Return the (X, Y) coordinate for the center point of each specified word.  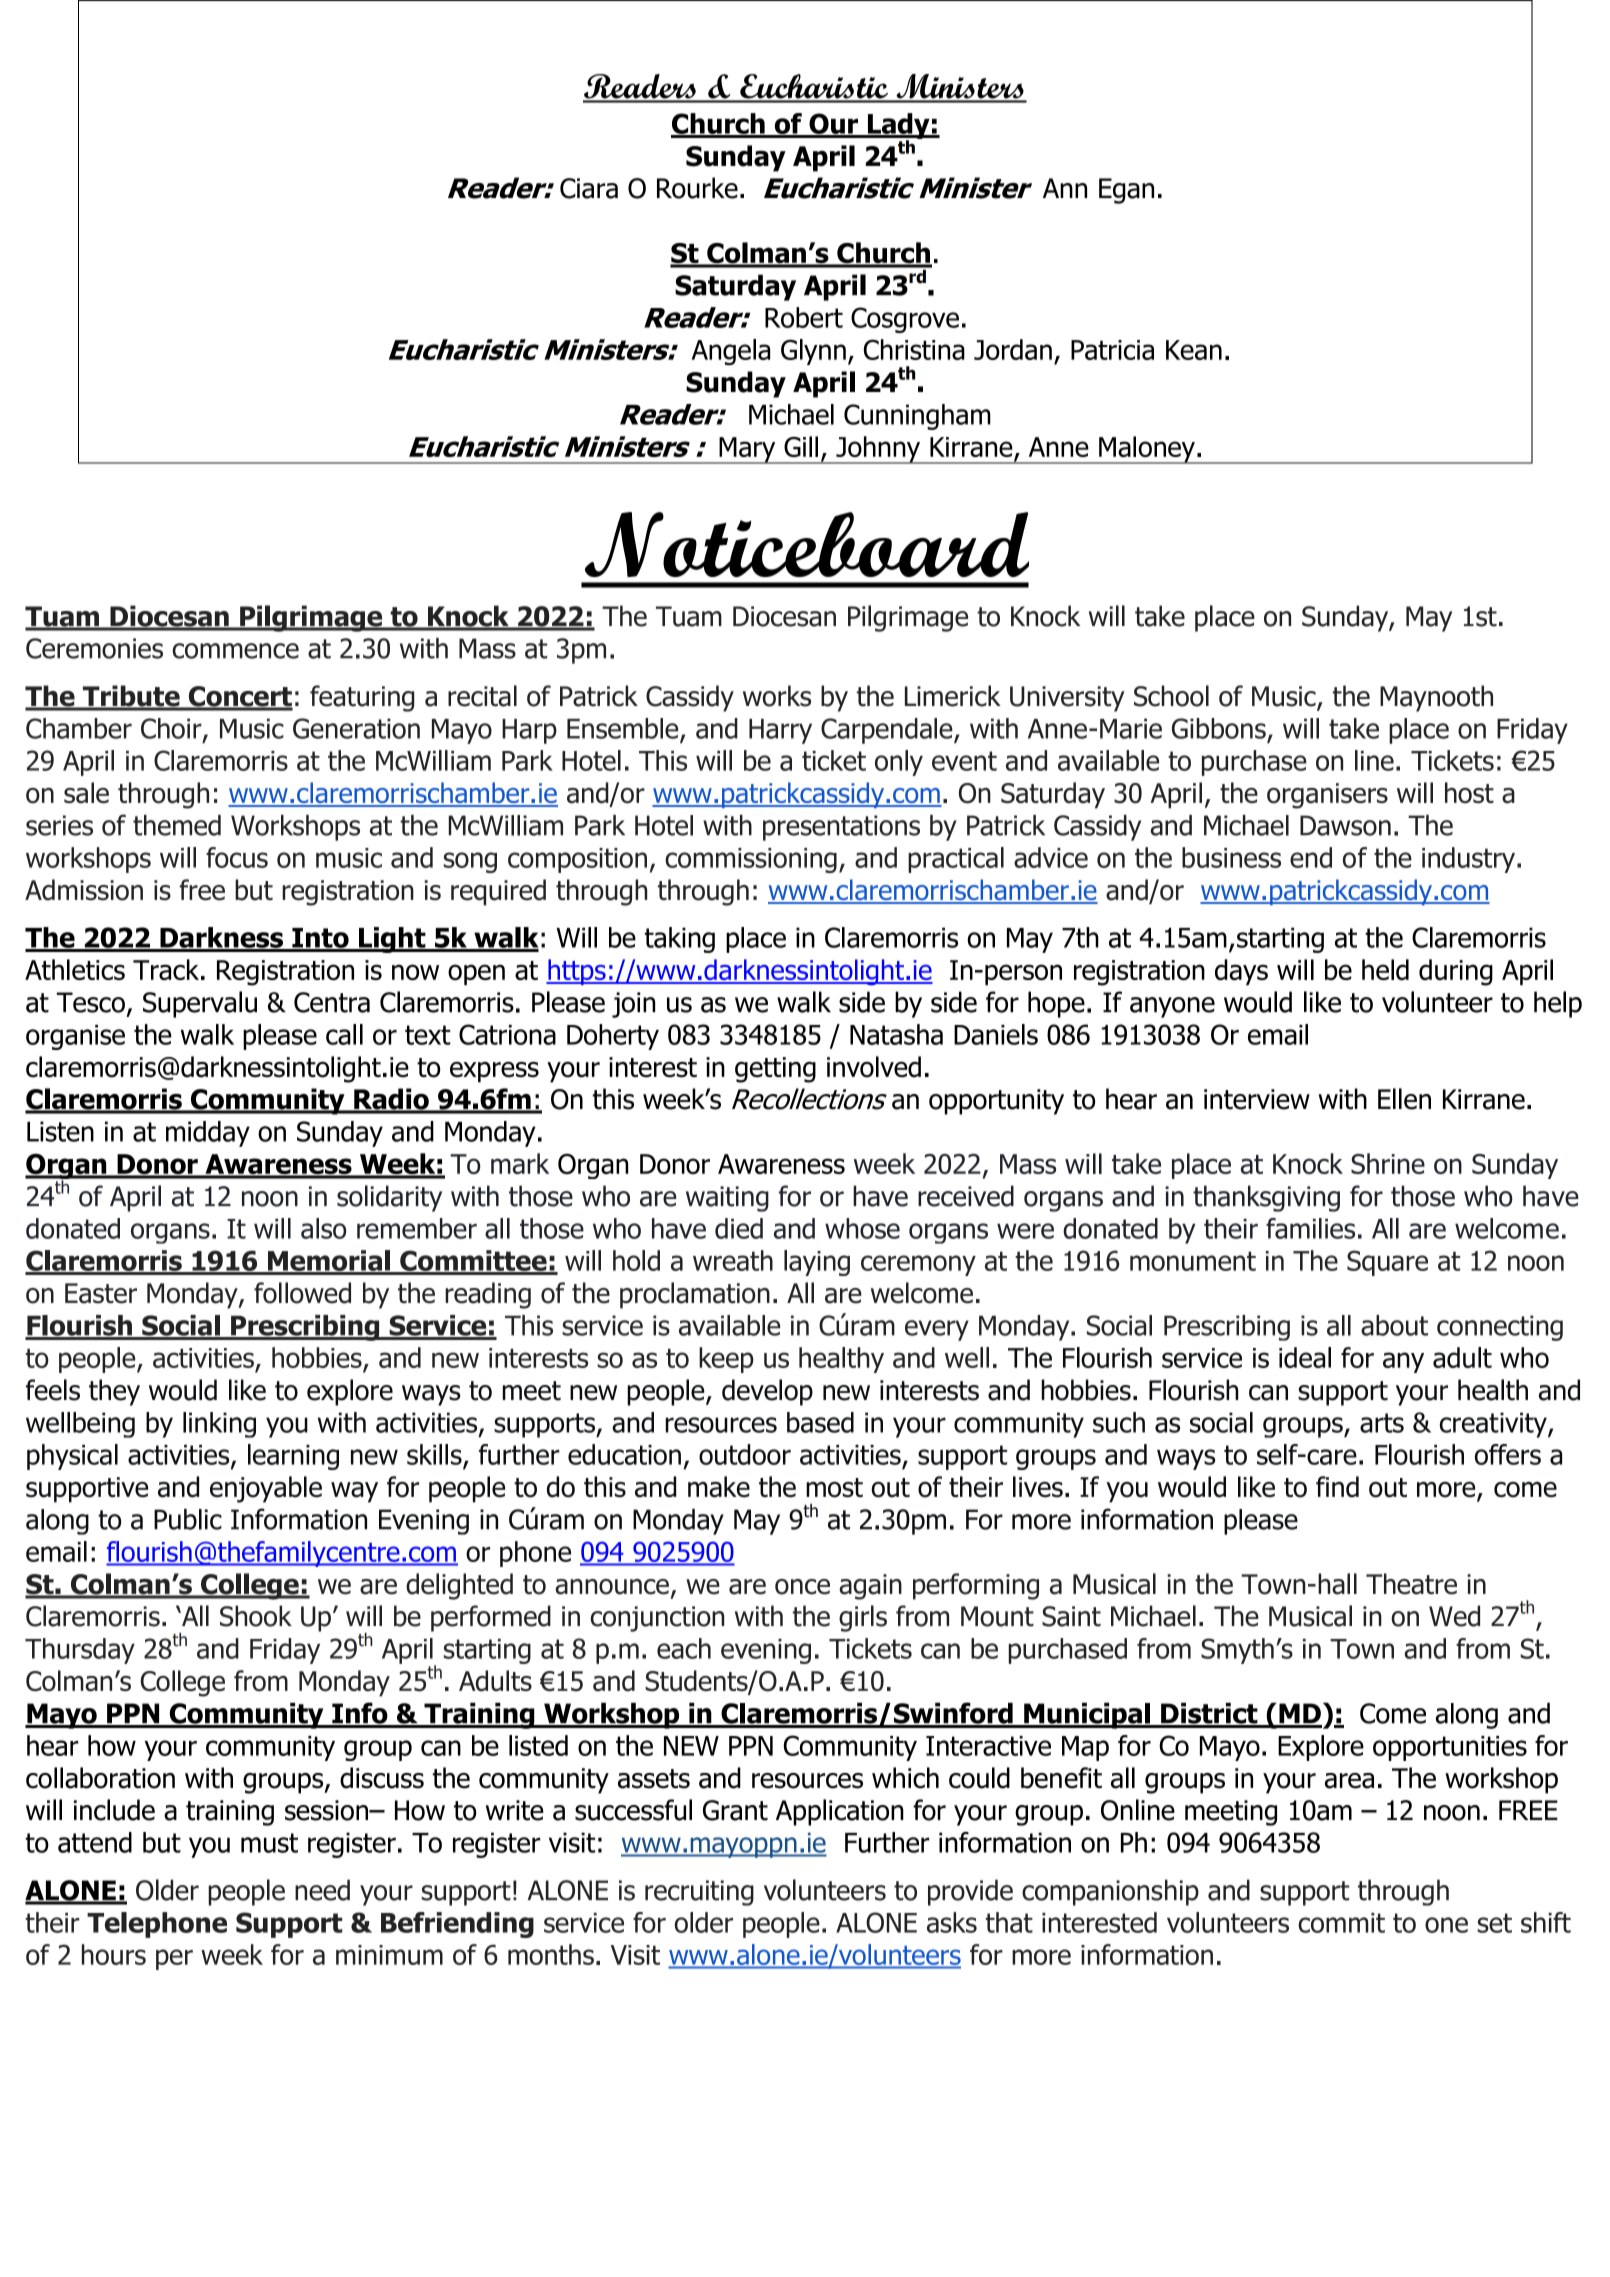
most (834, 1488)
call (344, 1034)
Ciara (589, 188)
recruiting (699, 1893)
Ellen (1404, 1099)
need (322, 1890)
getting (775, 1070)
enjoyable (266, 1489)
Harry (780, 731)
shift (1546, 1922)
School (1171, 696)
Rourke (697, 188)
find (1337, 1487)
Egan (1126, 191)
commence (235, 651)
